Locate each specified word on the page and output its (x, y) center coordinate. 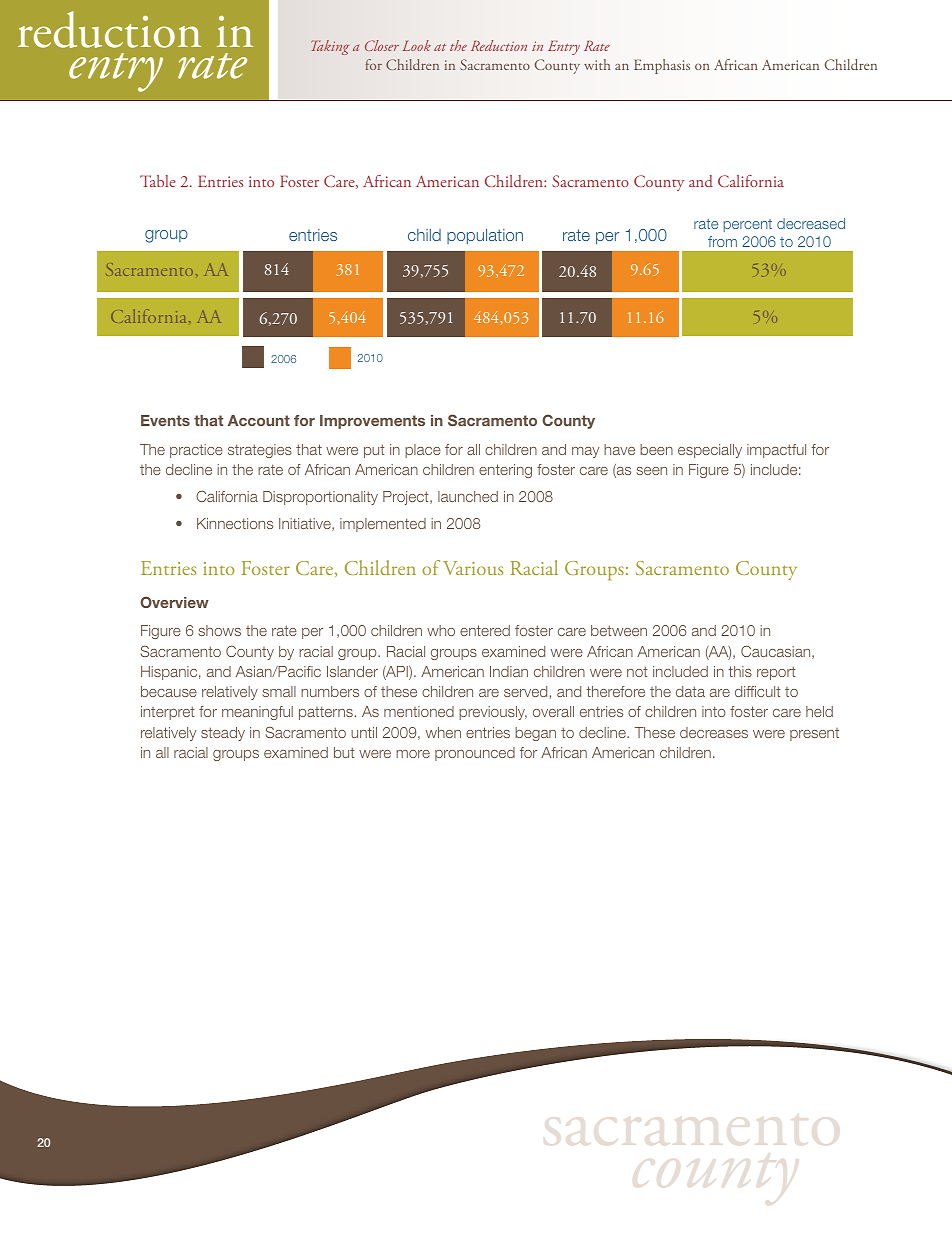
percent (747, 225)
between (619, 630)
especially (710, 451)
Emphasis (662, 66)
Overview (174, 602)
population (485, 236)
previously (493, 713)
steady (223, 734)
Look (417, 45)
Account (259, 420)
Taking (330, 47)
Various (473, 568)
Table (158, 181)
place (423, 451)
